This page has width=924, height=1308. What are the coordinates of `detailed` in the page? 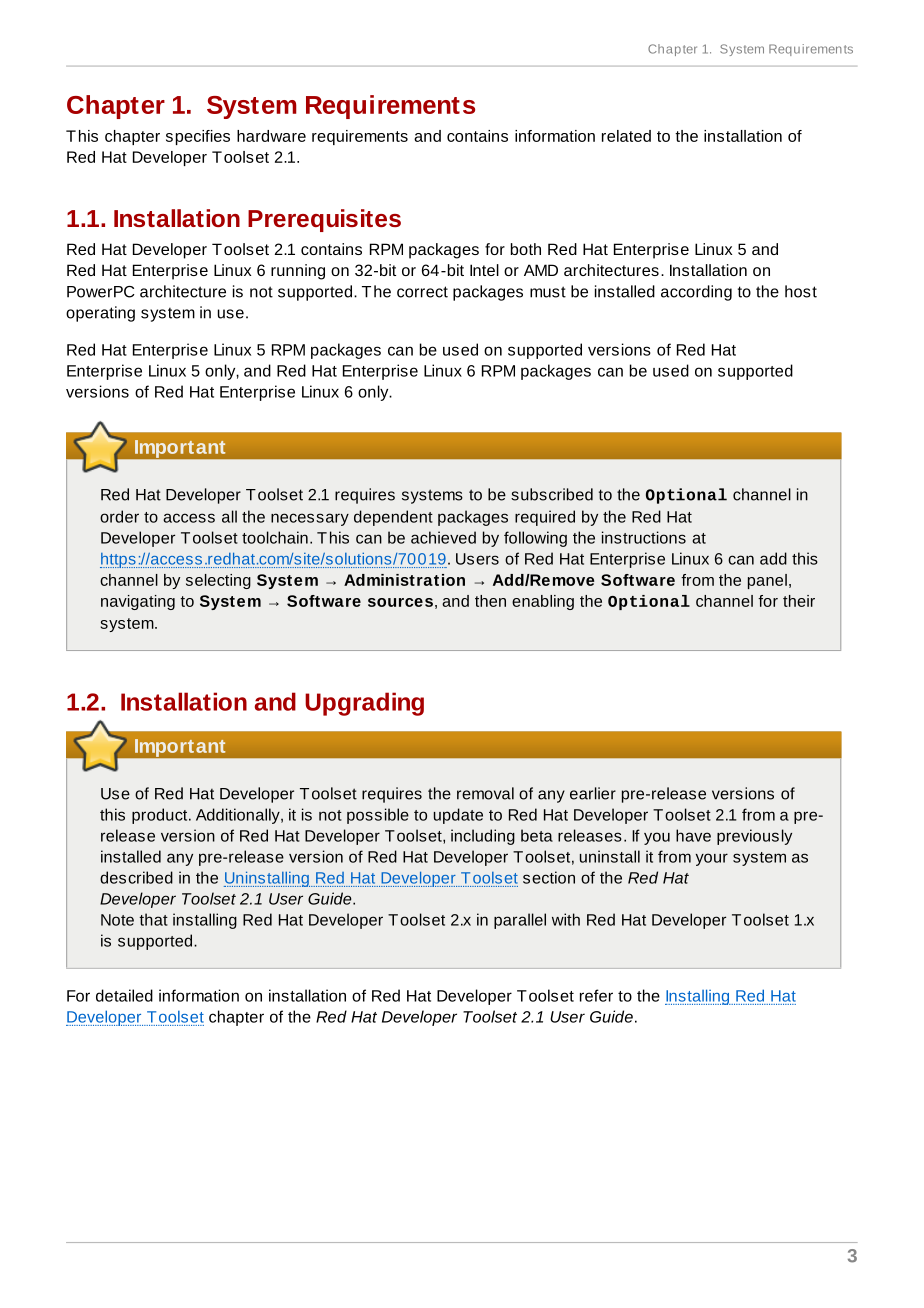 It's located at (124, 995).
